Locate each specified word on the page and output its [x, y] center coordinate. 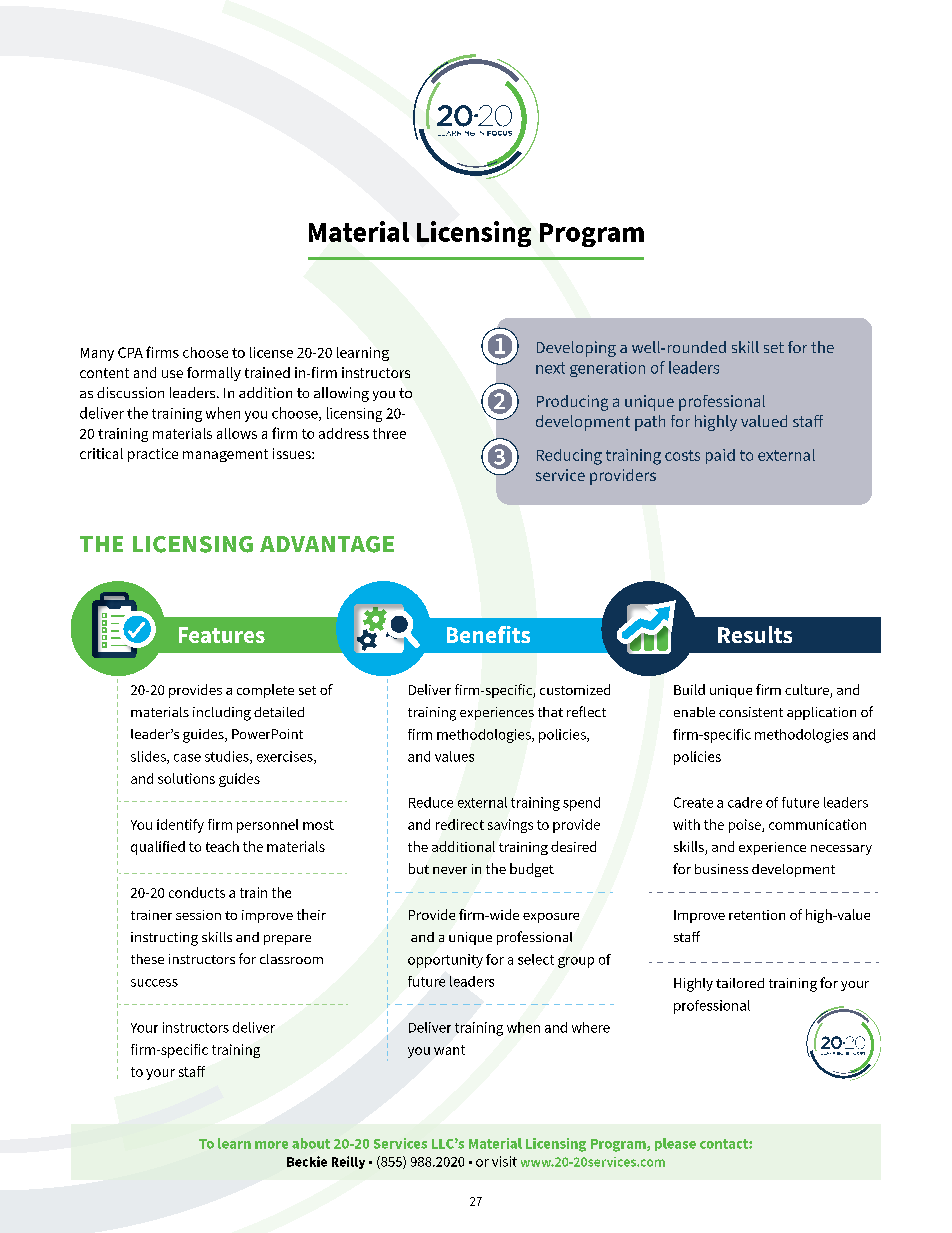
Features [222, 635]
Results [755, 634]
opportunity [445, 961]
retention [757, 915]
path [650, 423]
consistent [751, 712]
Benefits [488, 634]
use [172, 374]
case [187, 758]
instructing [164, 939]
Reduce [431, 802]
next [550, 368]
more [271, 1145]
